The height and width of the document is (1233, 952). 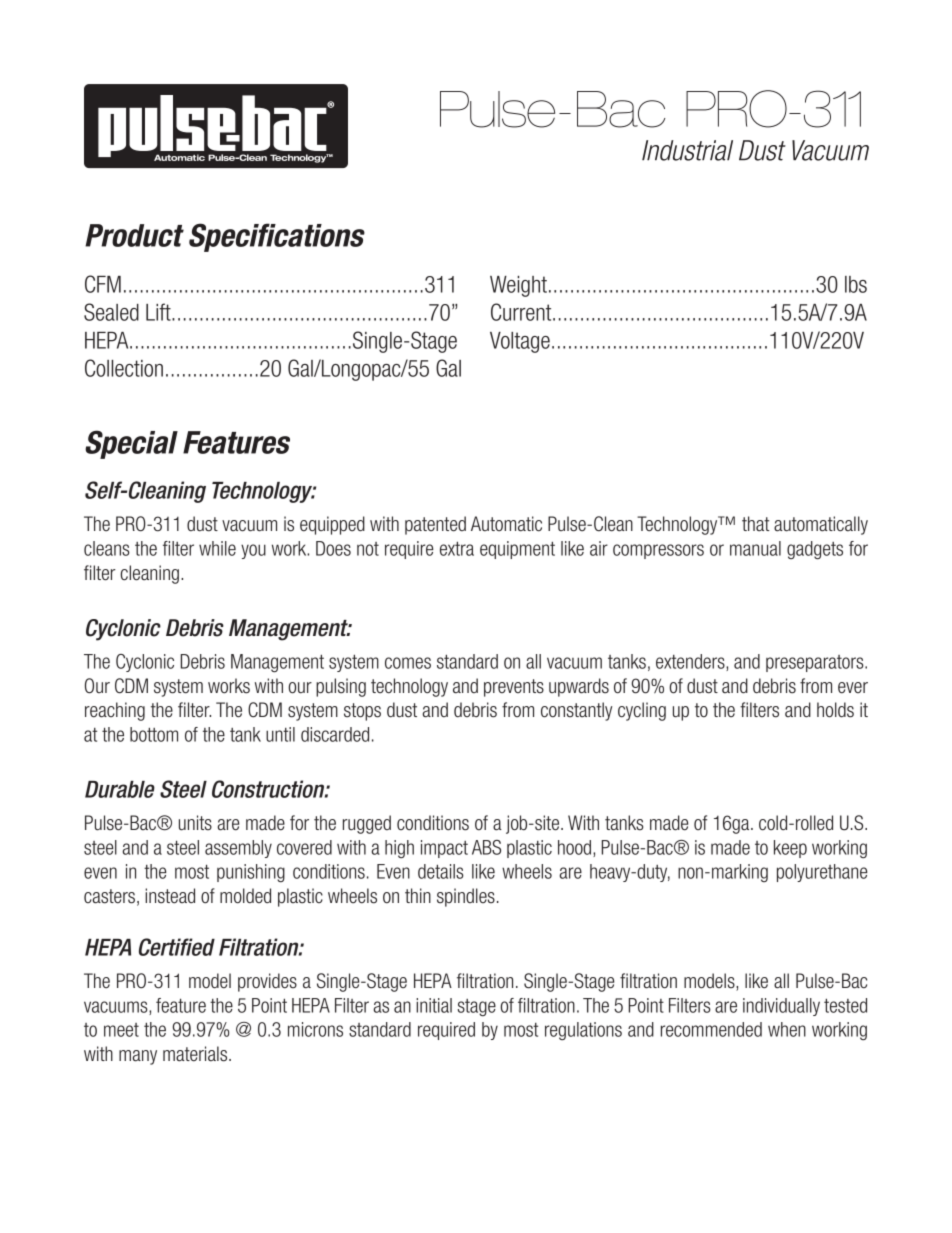 I want to click on comes, so click(x=408, y=663).
